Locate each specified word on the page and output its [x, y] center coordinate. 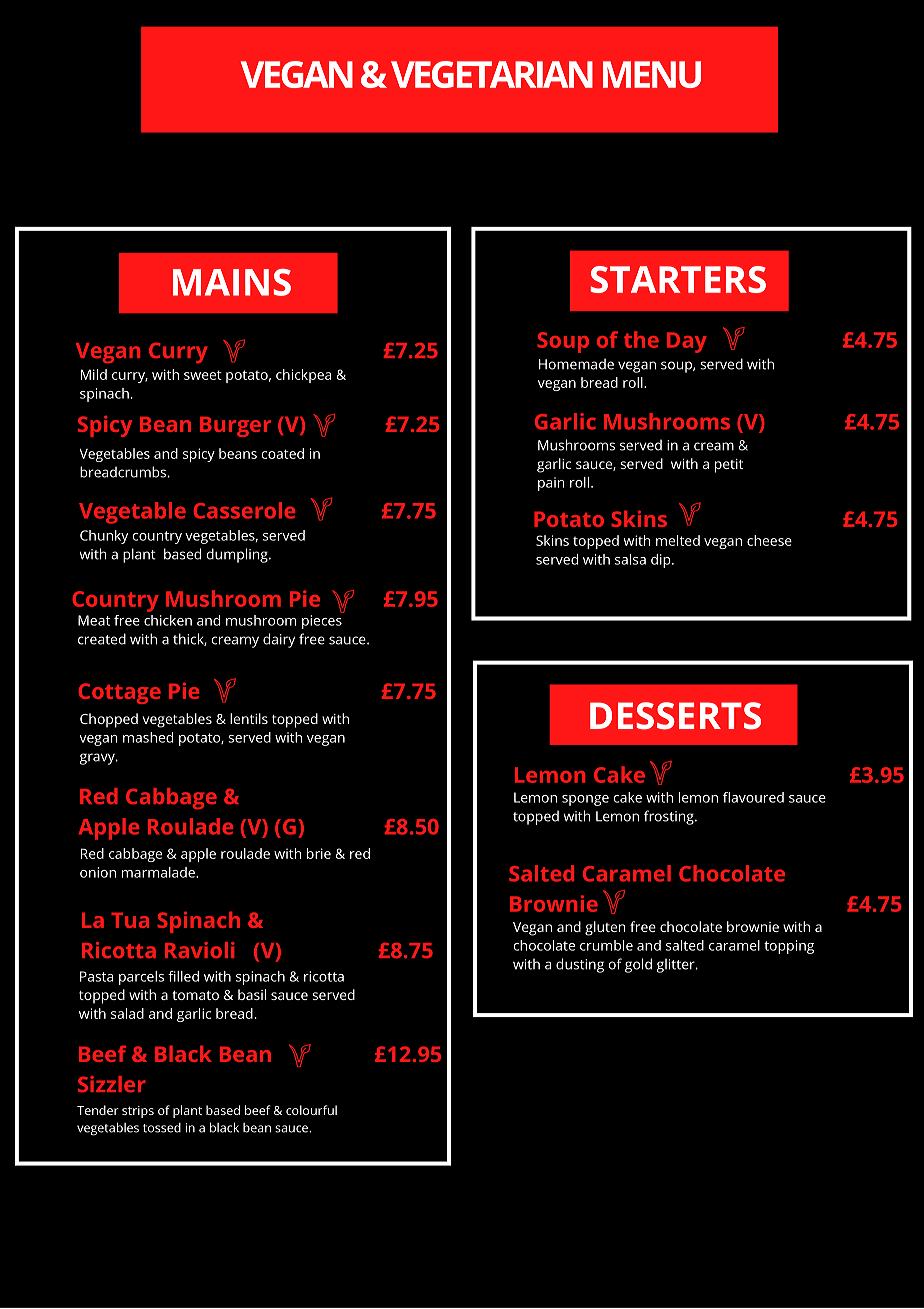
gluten [605, 928]
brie [319, 853]
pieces [322, 622]
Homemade [576, 364]
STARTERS [678, 279]
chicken [168, 620]
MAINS [232, 282]
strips [138, 1112]
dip [662, 561]
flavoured [753, 797]
